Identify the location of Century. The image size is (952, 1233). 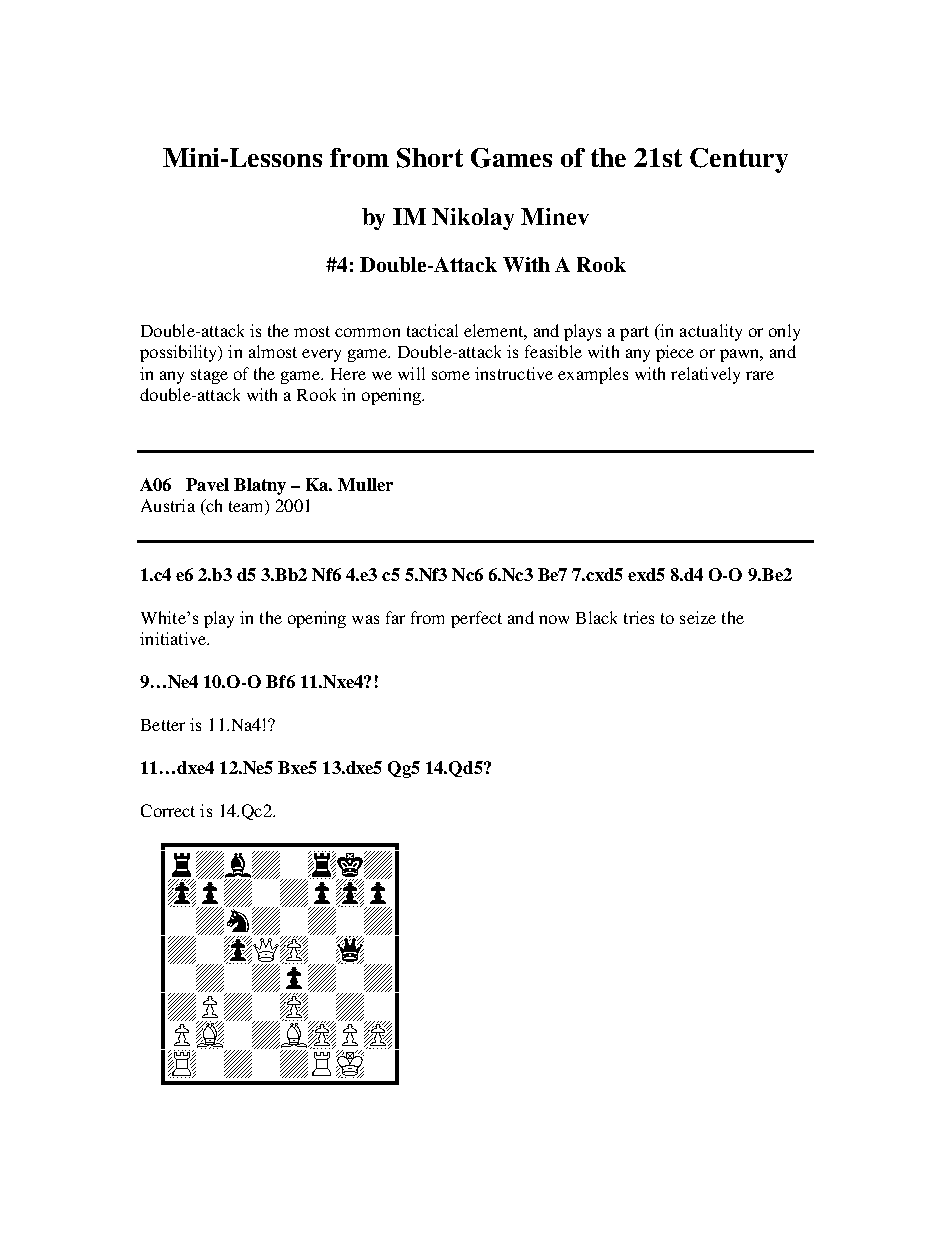
(739, 160).
